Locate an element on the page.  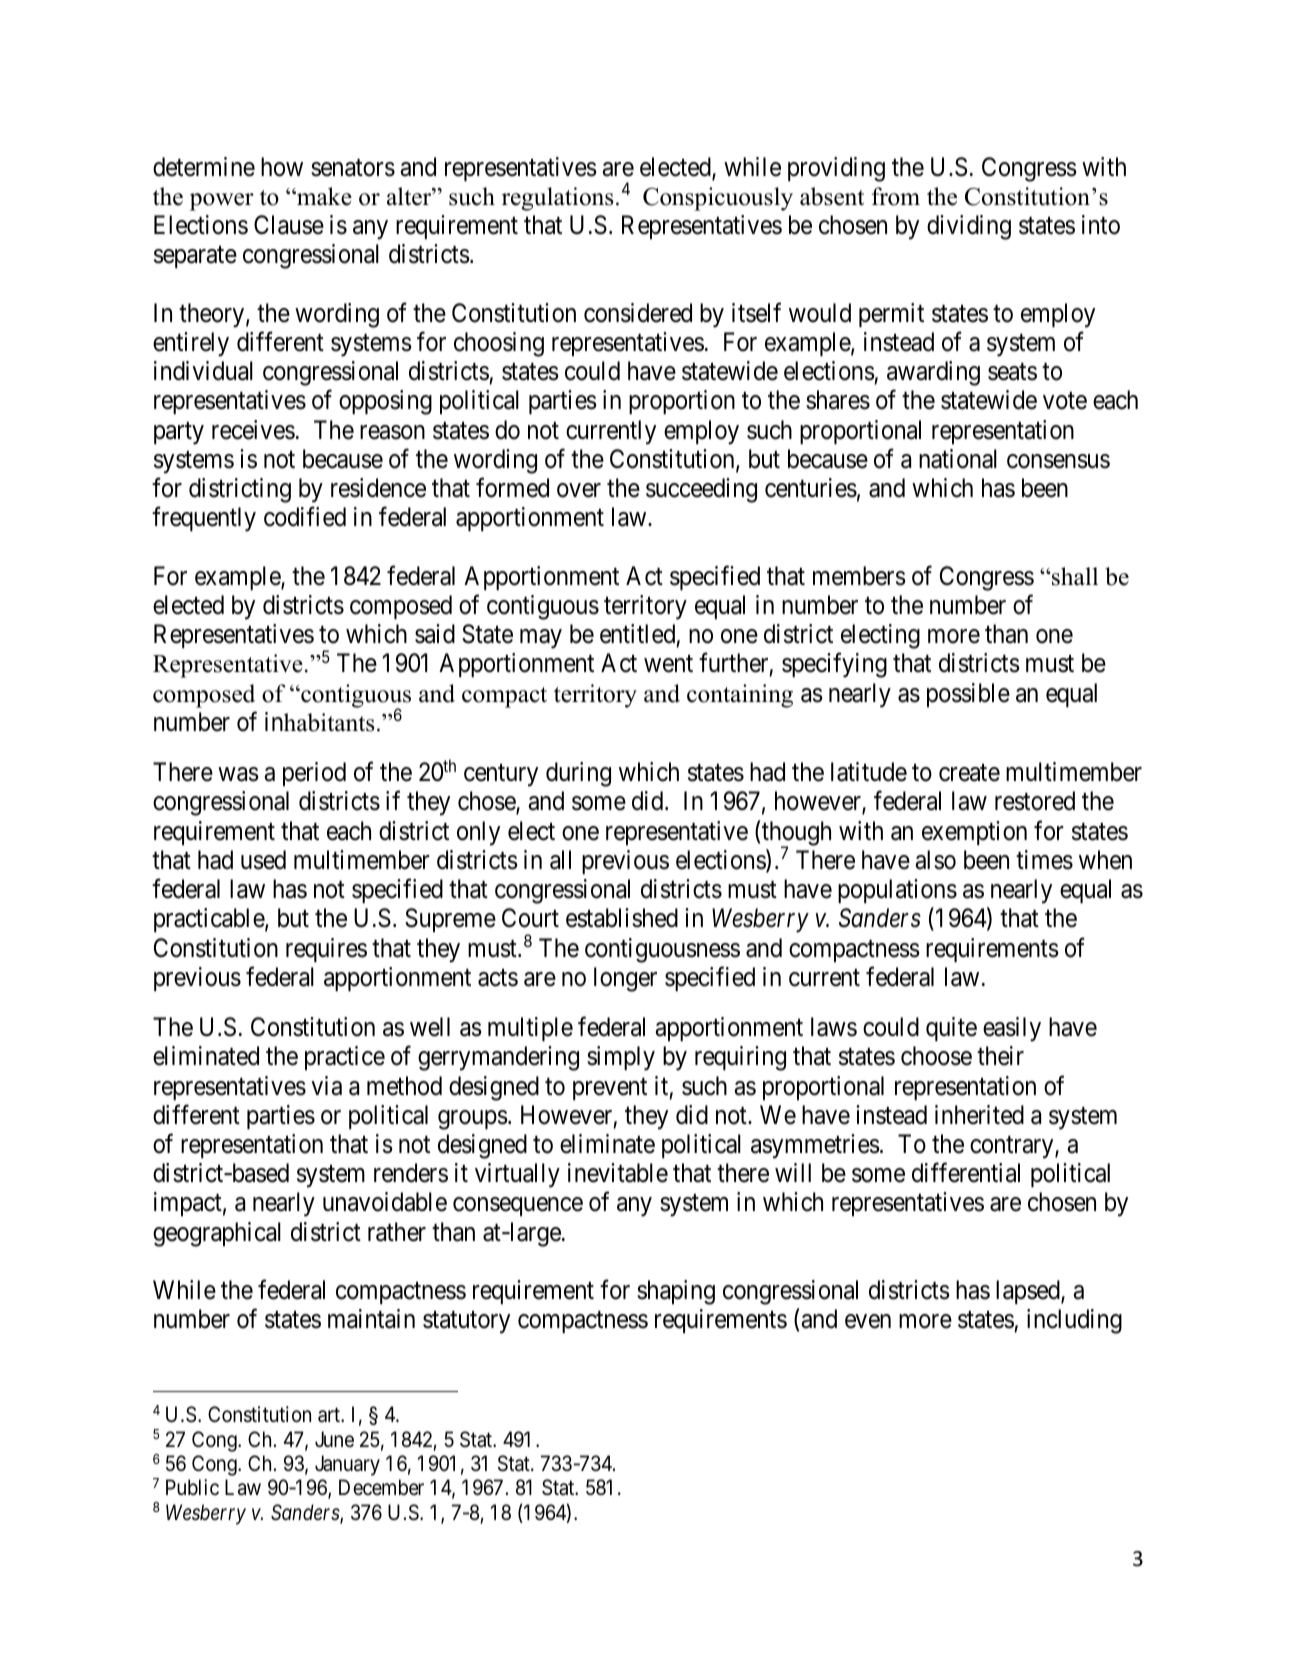
dividing is located at coordinates (969, 227).
